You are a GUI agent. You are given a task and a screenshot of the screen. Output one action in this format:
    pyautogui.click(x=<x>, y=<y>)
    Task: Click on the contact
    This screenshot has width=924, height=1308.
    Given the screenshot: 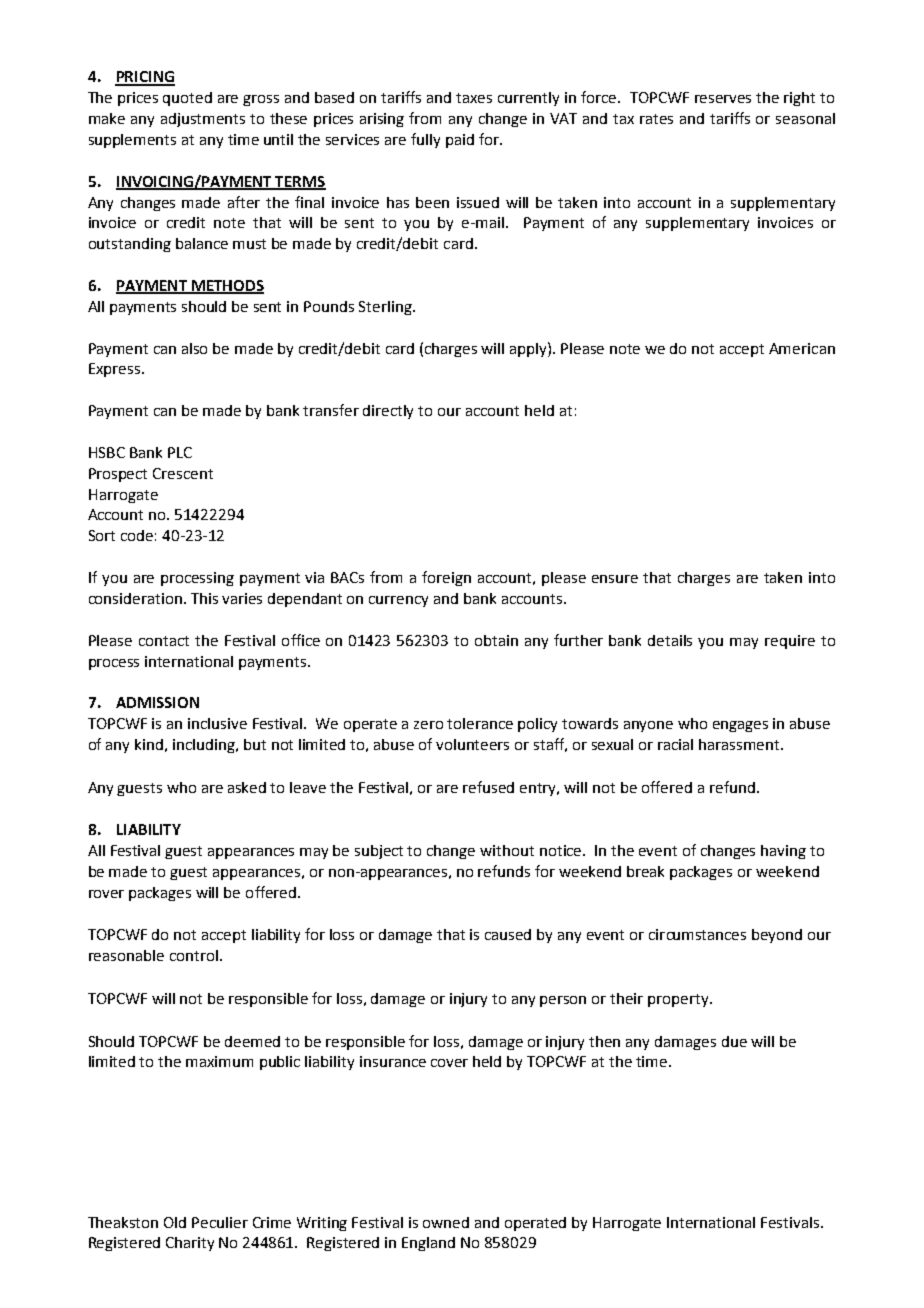 What is the action you would take?
    pyautogui.click(x=164, y=641)
